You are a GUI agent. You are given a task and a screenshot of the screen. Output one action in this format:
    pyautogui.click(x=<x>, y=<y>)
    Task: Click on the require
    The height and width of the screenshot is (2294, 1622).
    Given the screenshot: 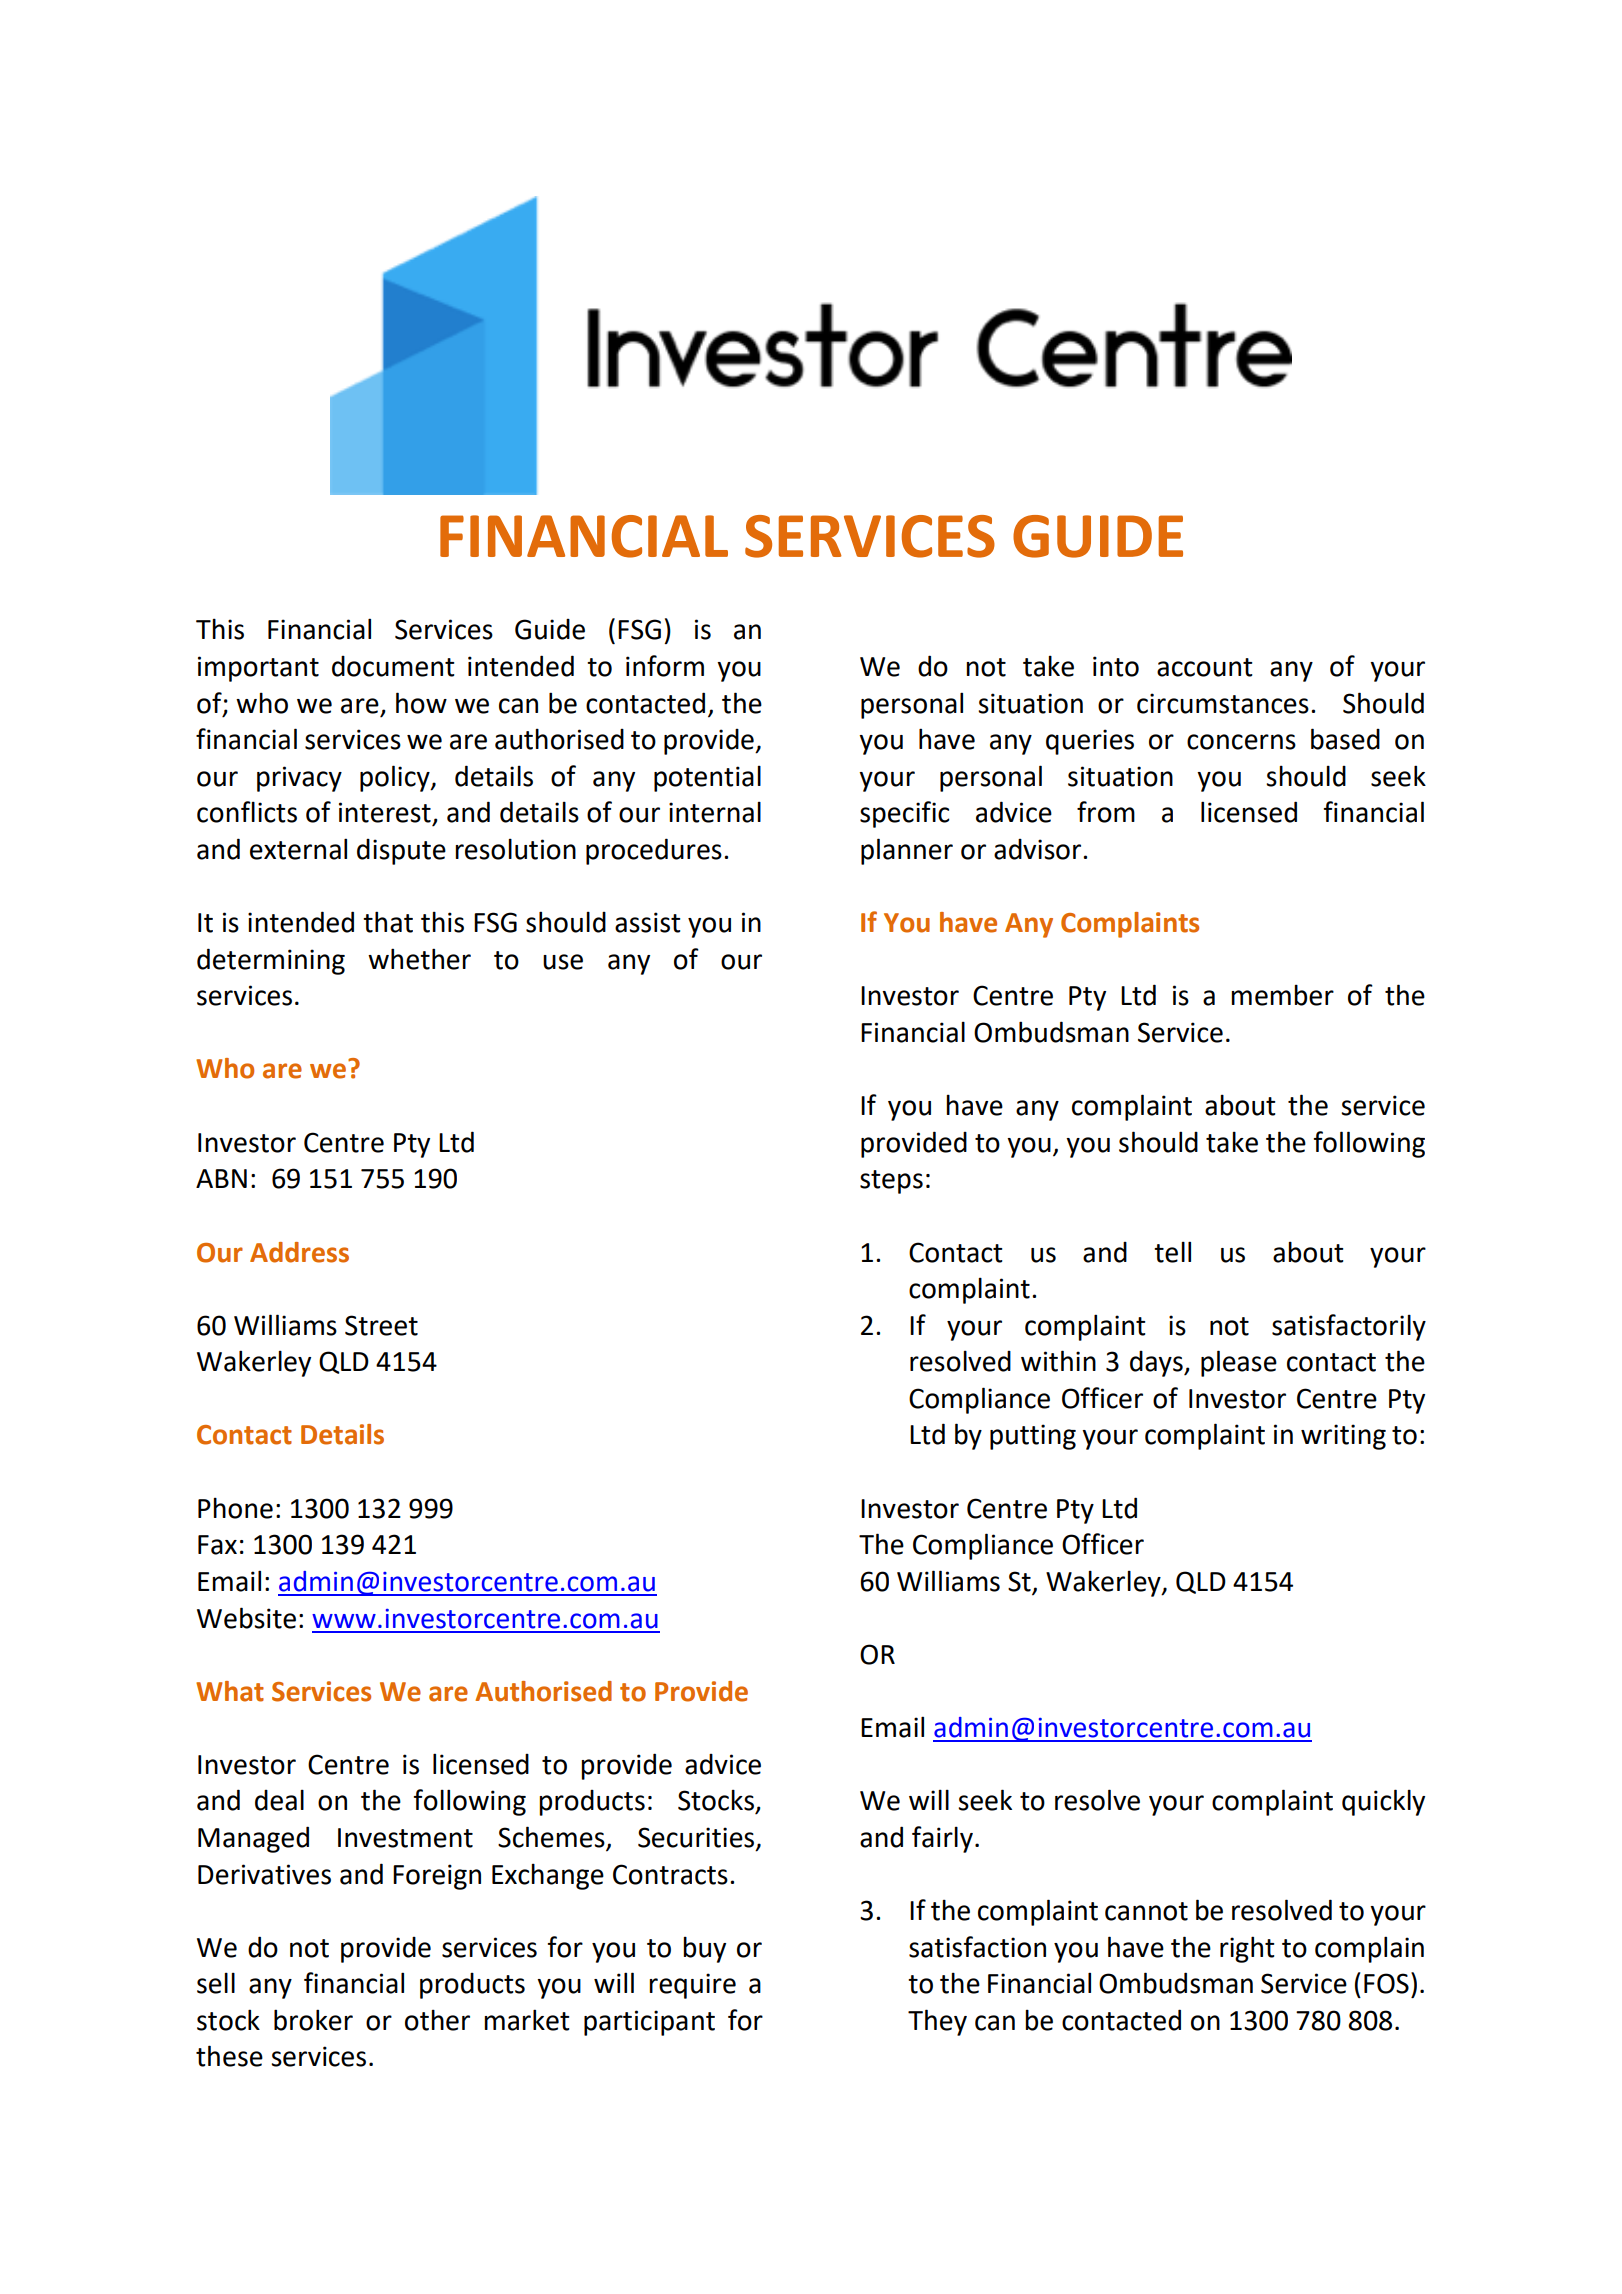 What is the action you would take?
    pyautogui.click(x=692, y=1986)
